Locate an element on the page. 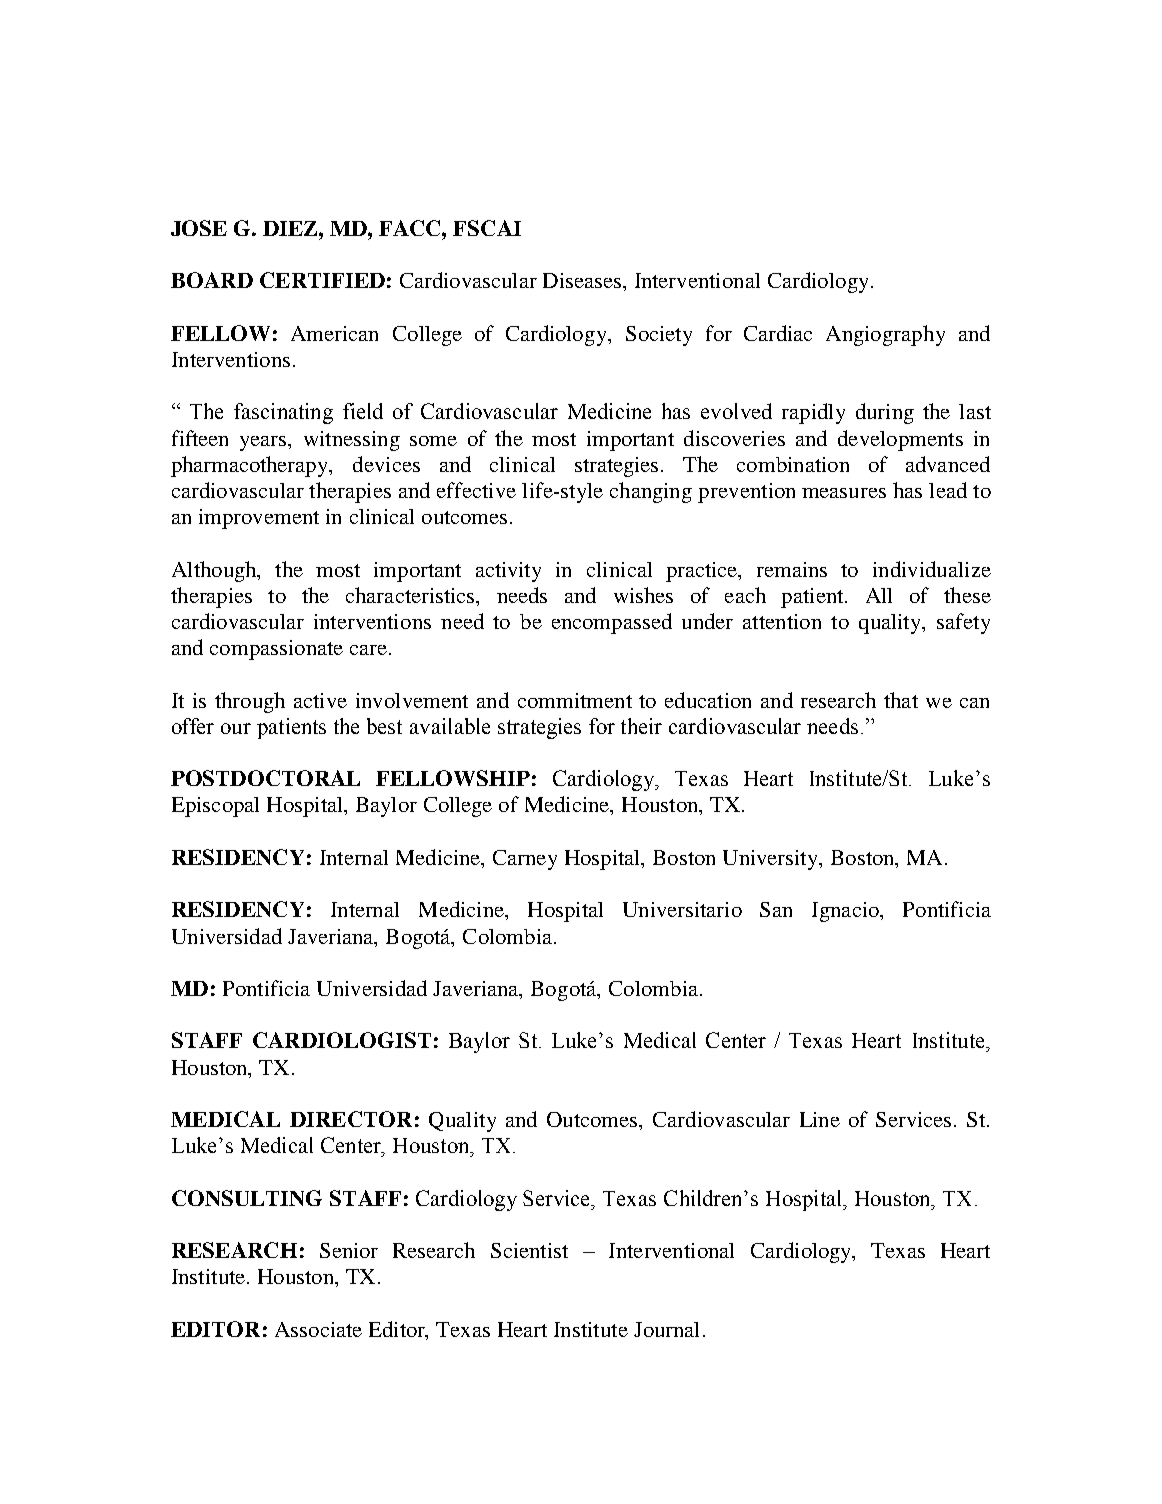 The height and width of the image is (1504, 1162). Scientist is located at coordinates (529, 1250).
